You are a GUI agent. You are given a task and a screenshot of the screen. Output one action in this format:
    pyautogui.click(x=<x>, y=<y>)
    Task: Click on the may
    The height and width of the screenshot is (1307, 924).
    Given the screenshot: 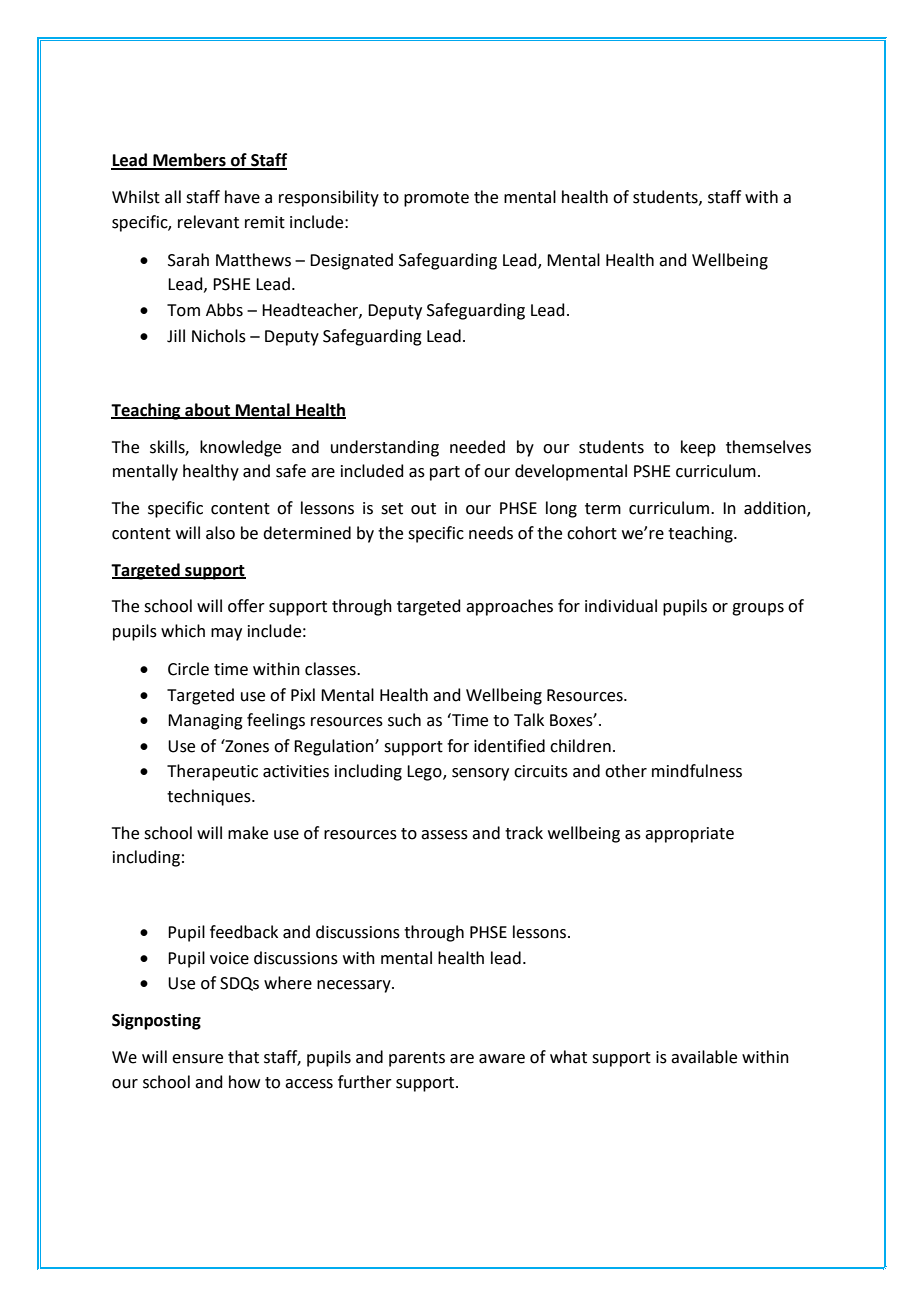 What is the action you would take?
    pyautogui.click(x=226, y=634)
